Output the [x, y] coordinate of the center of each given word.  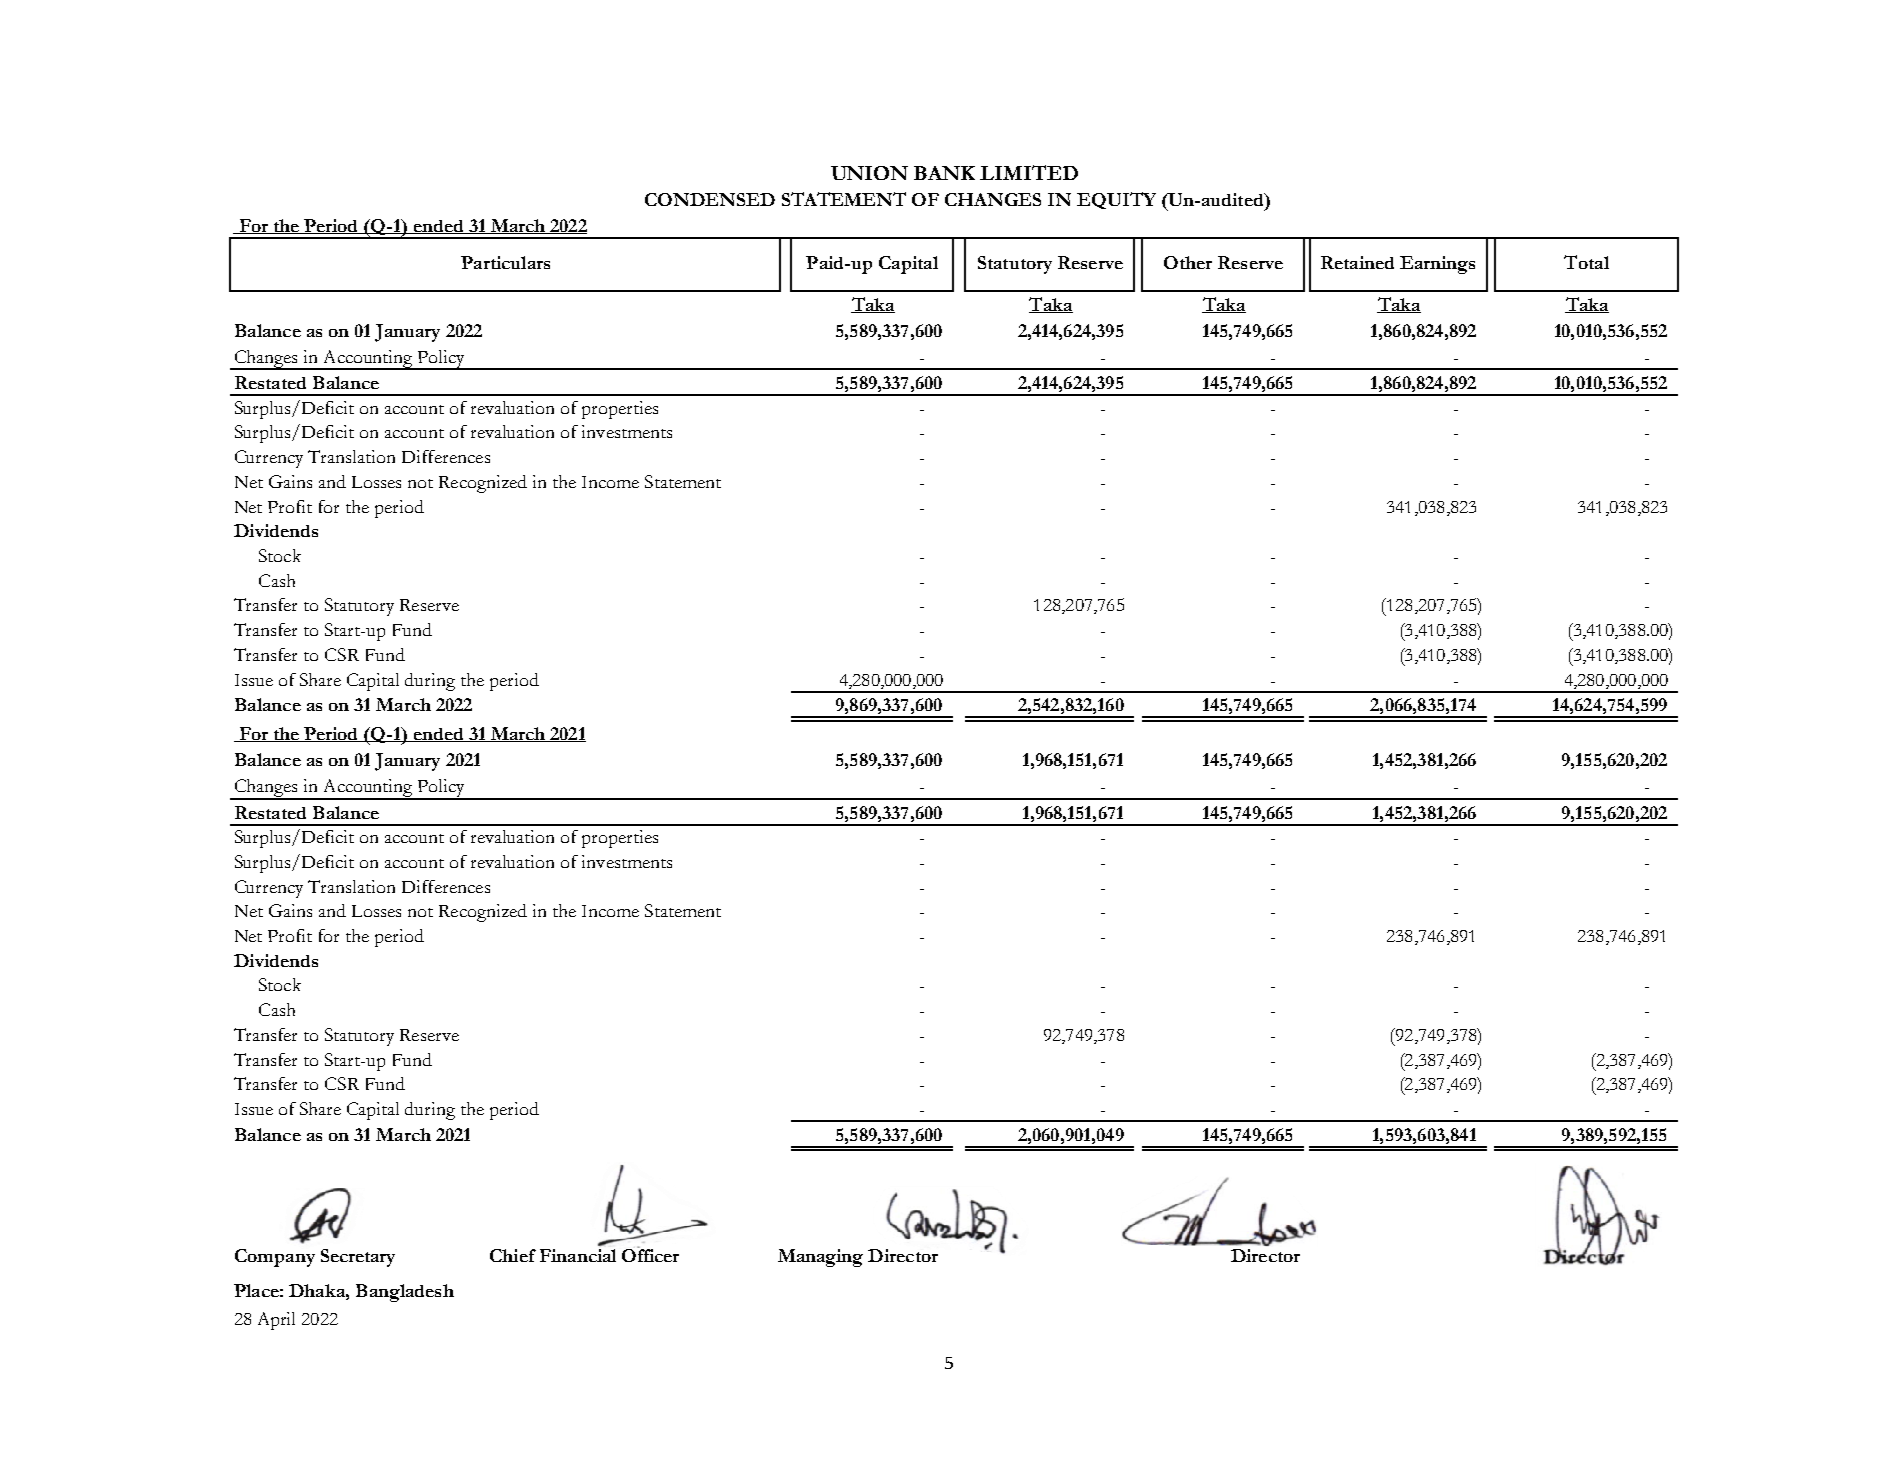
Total [1586, 262]
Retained [1357, 262]
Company [275, 1258]
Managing [820, 1258]
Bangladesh [405, 1293]
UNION [869, 173]
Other [1188, 262]
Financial [578, 1255]
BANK [944, 173]
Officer [650, 1254]
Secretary [358, 1258]
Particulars [505, 262]
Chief [513, 1255]
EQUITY [1116, 200]
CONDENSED [710, 199]
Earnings [1437, 265]
